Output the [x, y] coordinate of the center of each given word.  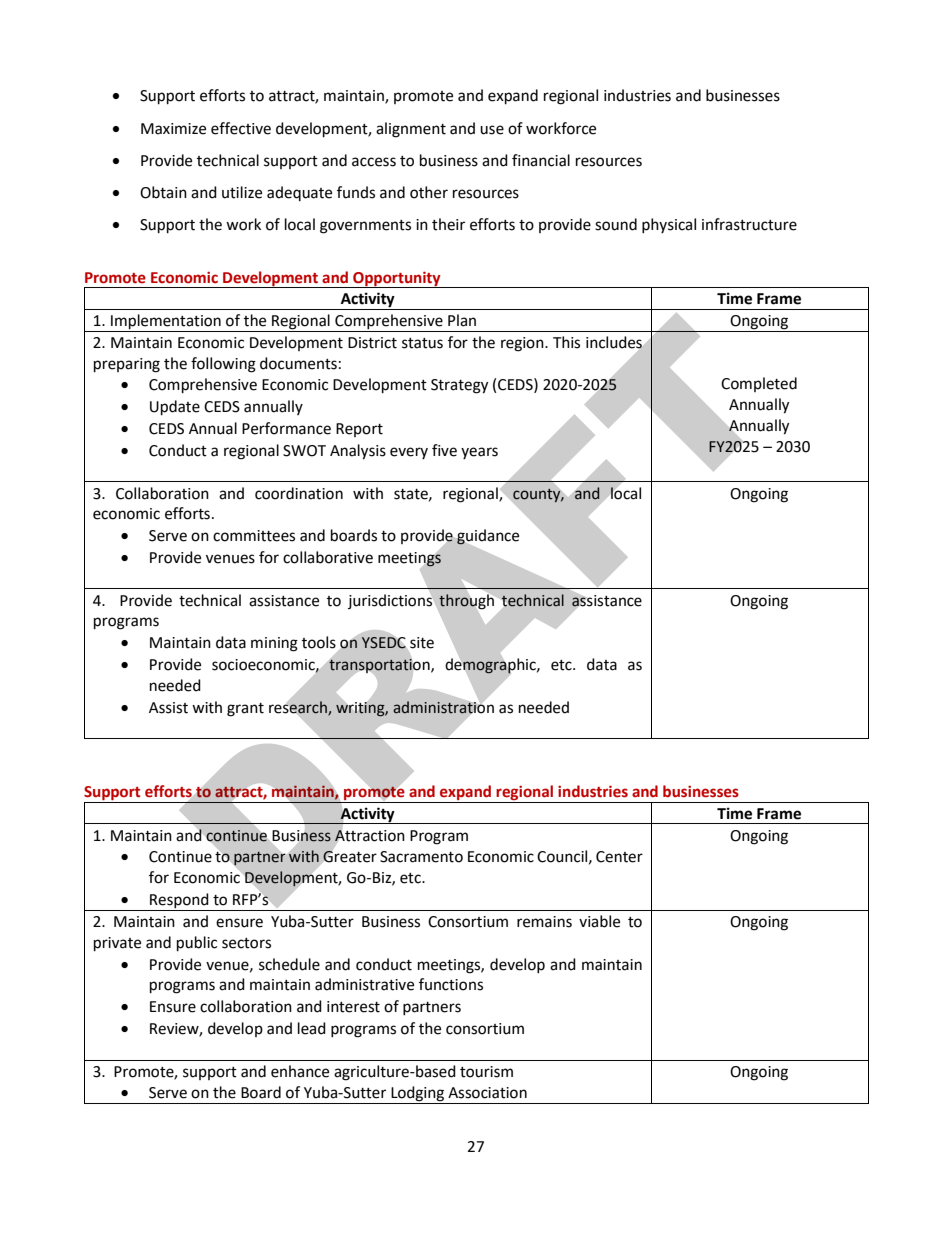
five [444, 450]
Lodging [418, 1095]
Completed [759, 384]
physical [669, 225]
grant [245, 710]
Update [175, 408]
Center [619, 857]
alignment [411, 130]
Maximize [173, 129]
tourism [486, 1072]
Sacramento [421, 857]
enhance [300, 1071]
